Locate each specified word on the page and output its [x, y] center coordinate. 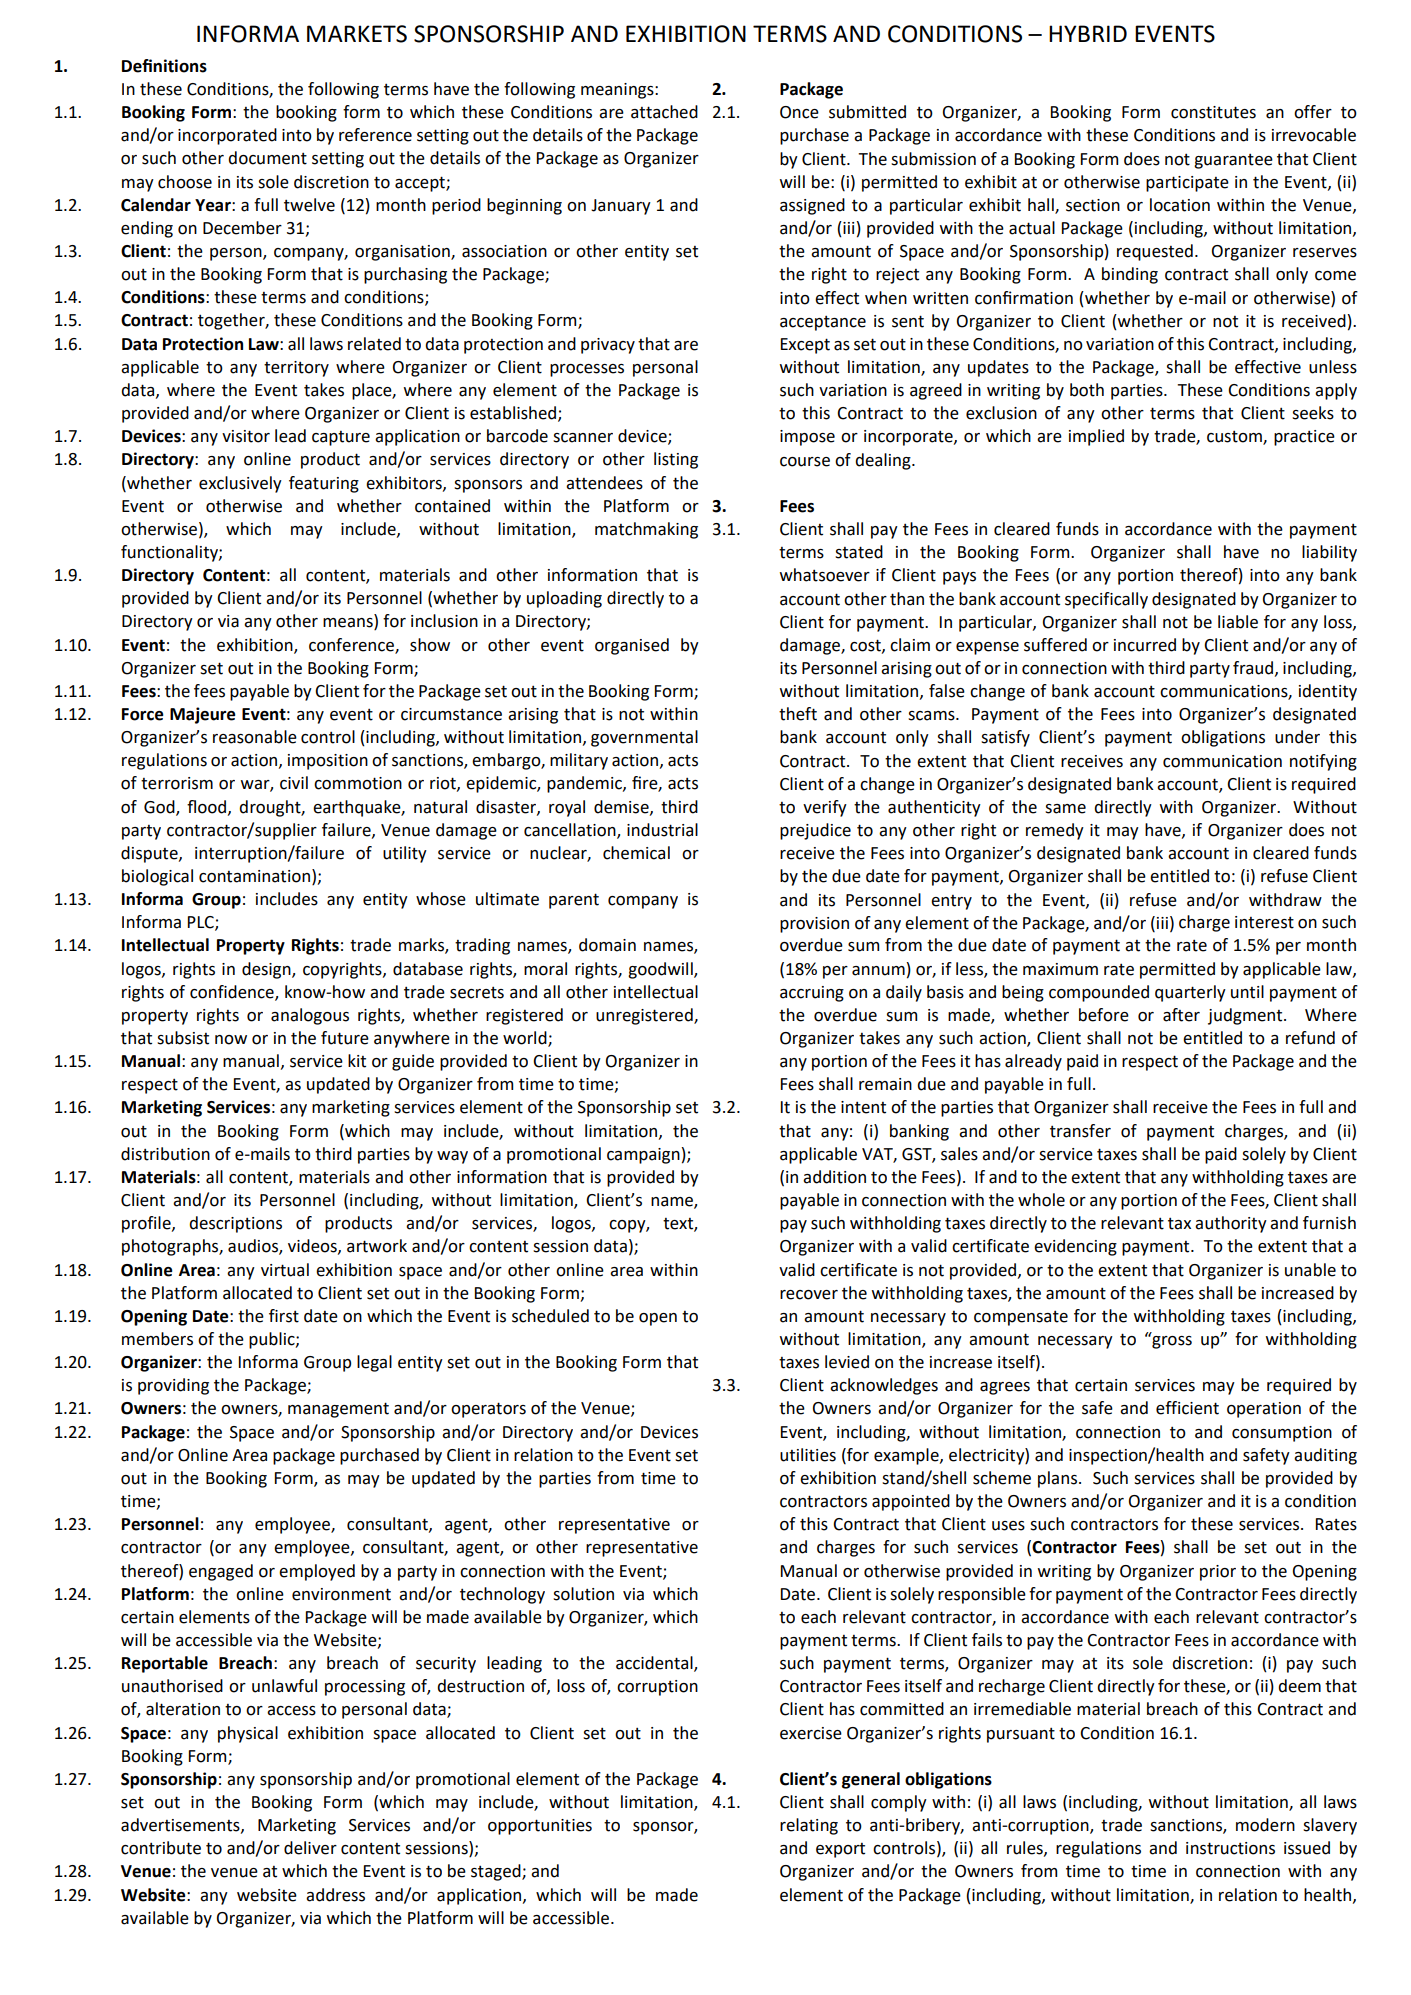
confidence [233, 992]
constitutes [1213, 112]
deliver [310, 1848]
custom [1235, 438]
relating [809, 1826]
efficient [1187, 1408]
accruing [812, 994]
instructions [1230, 1848]
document [267, 158]
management [338, 1410]
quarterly [1190, 993]
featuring [324, 484]
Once [799, 112]
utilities [808, 1455]
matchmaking [646, 530]
